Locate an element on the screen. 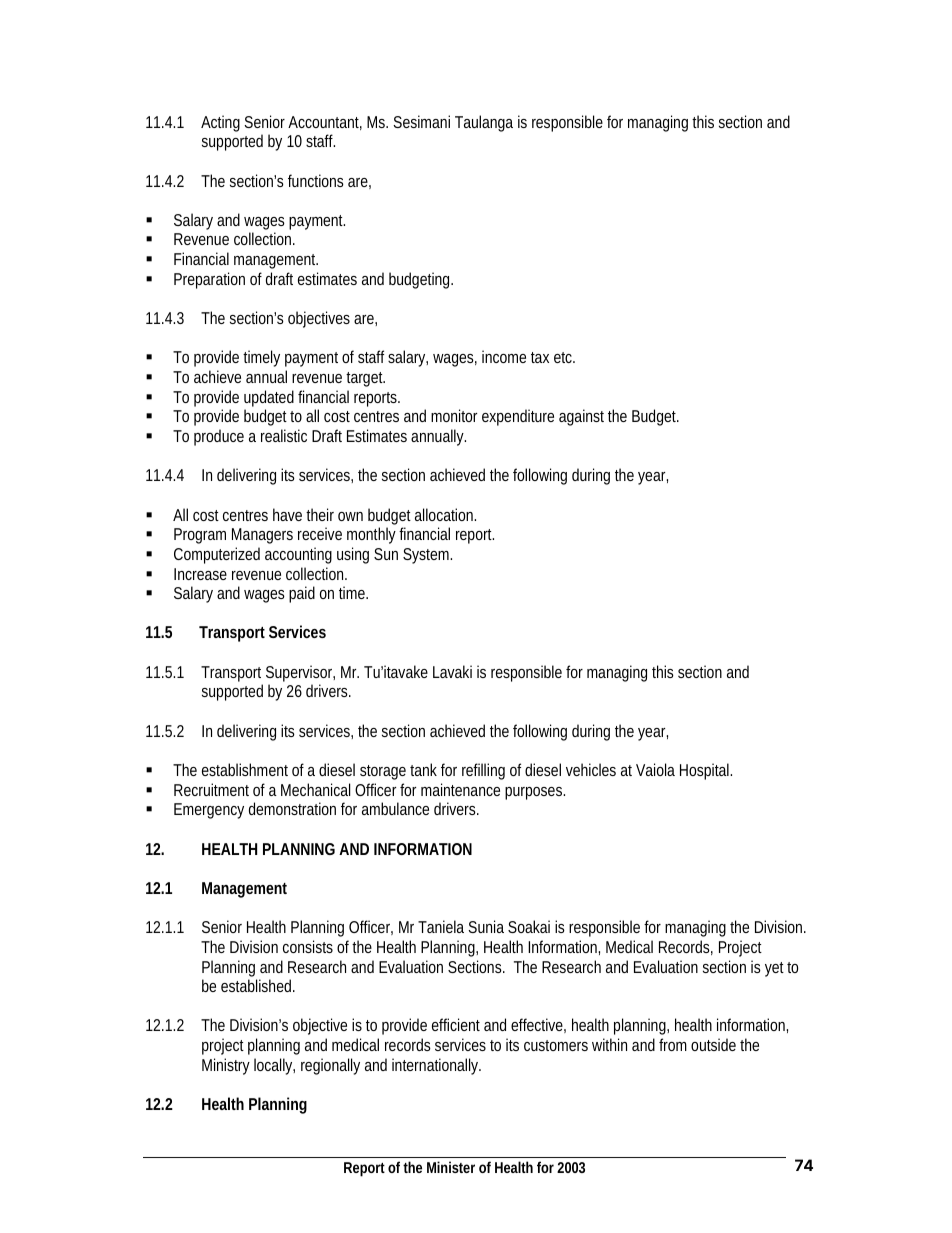 This screenshot has width=952, height=1233. have is located at coordinates (287, 514).
